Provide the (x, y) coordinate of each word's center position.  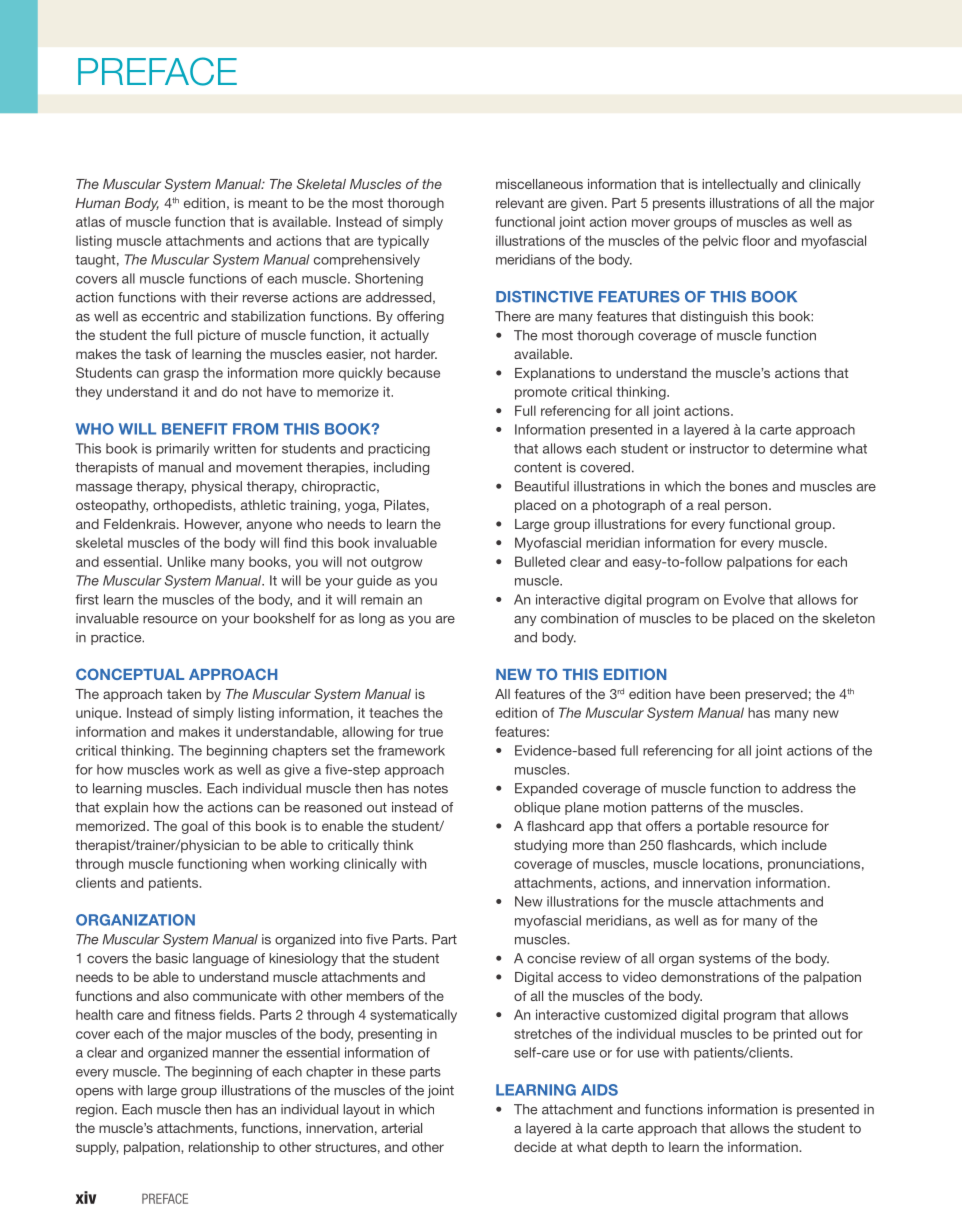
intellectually (740, 185)
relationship (224, 1148)
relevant (520, 203)
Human (97, 203)
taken (184, 694)
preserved (776, 695)
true (431, 732)
